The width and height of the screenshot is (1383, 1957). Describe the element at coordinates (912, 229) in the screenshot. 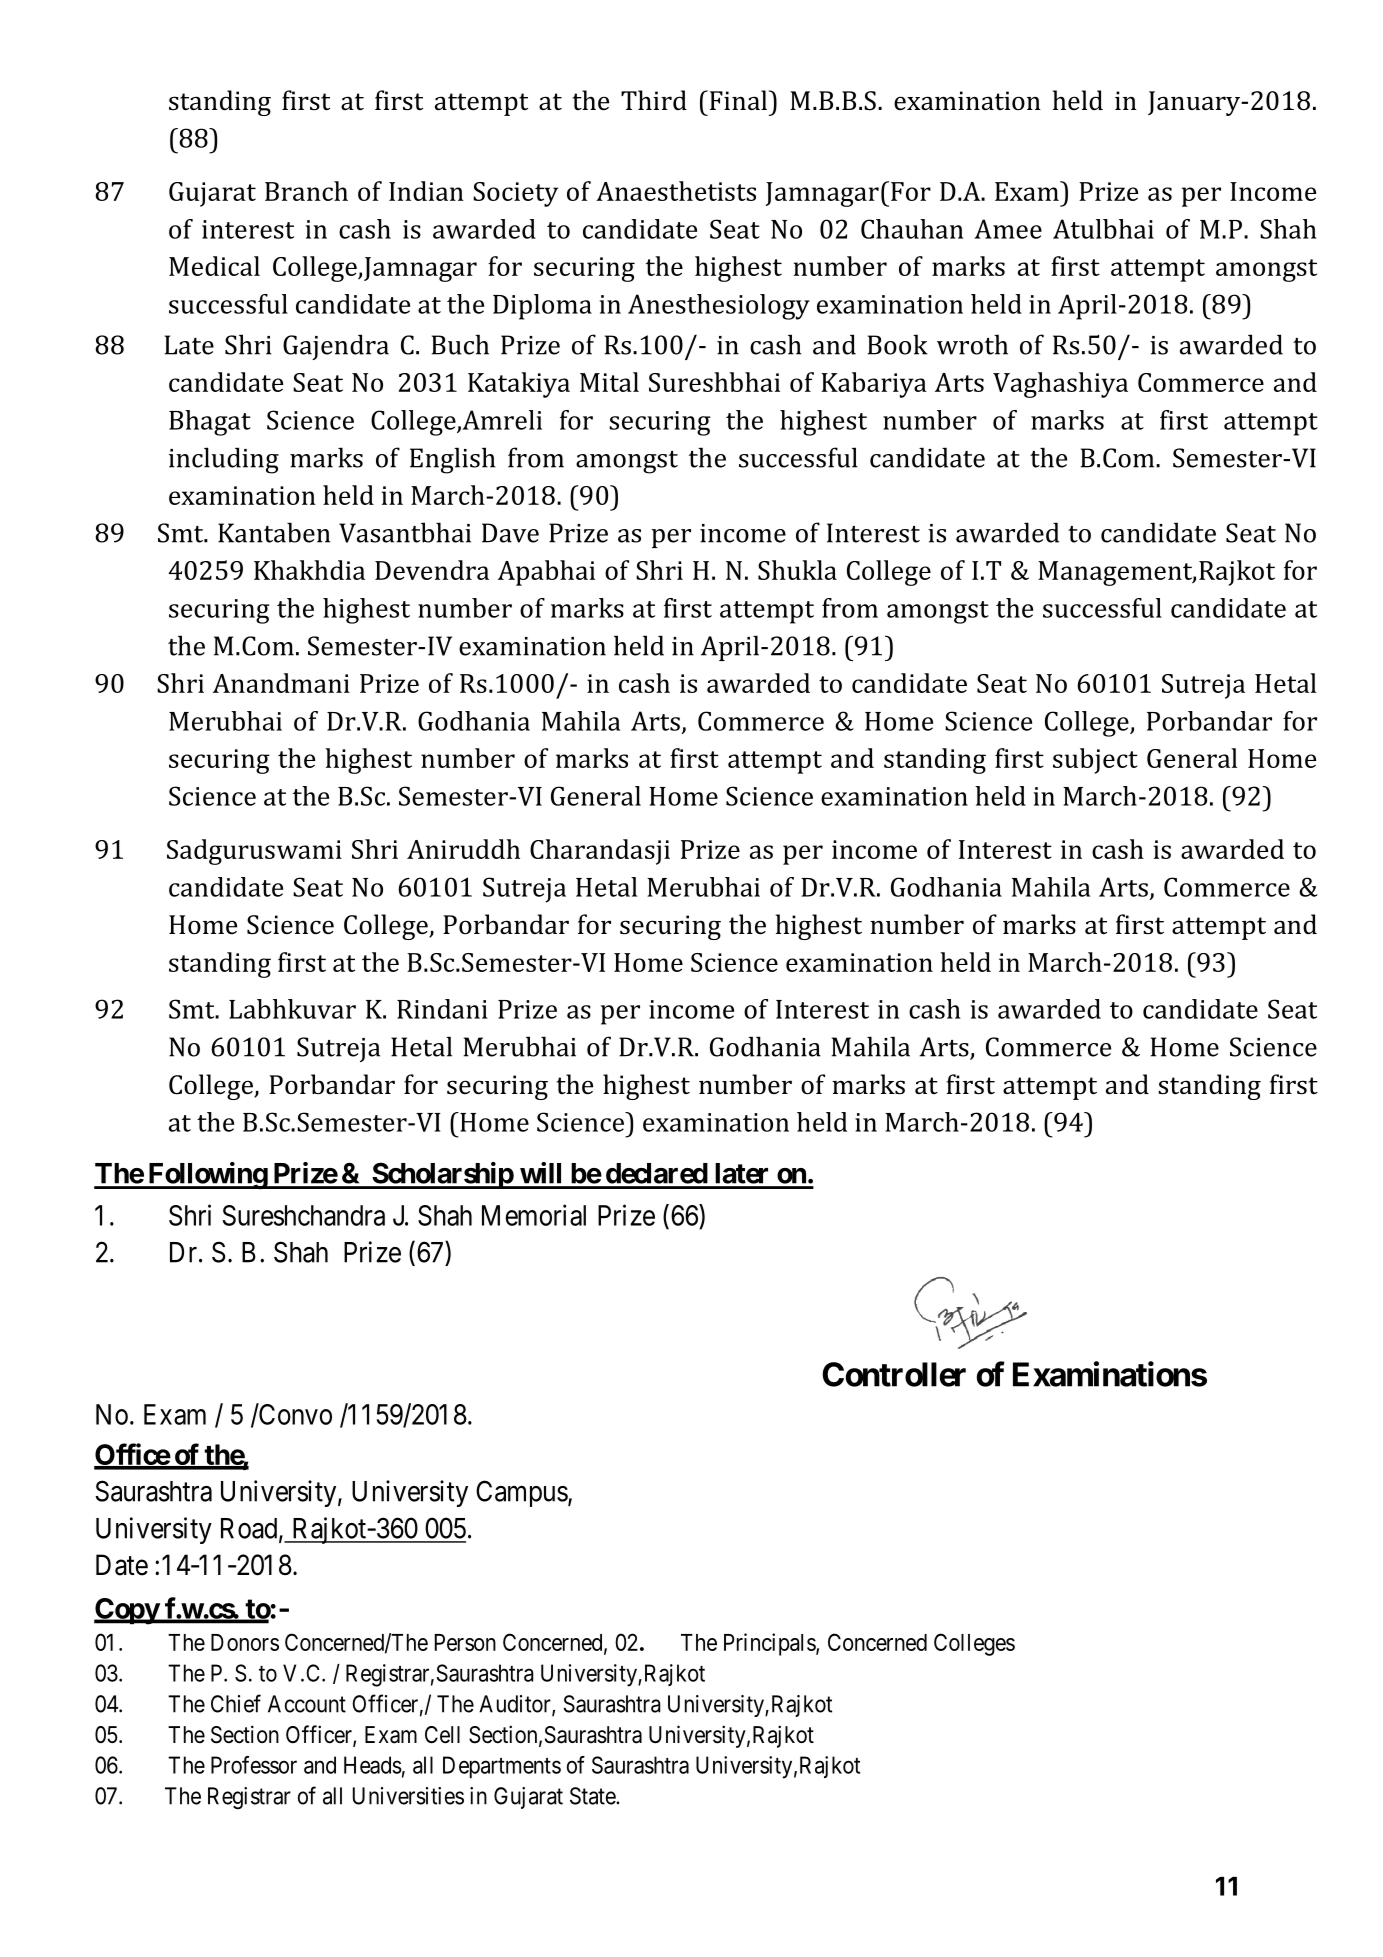

I see `Chauhan` at that location.
